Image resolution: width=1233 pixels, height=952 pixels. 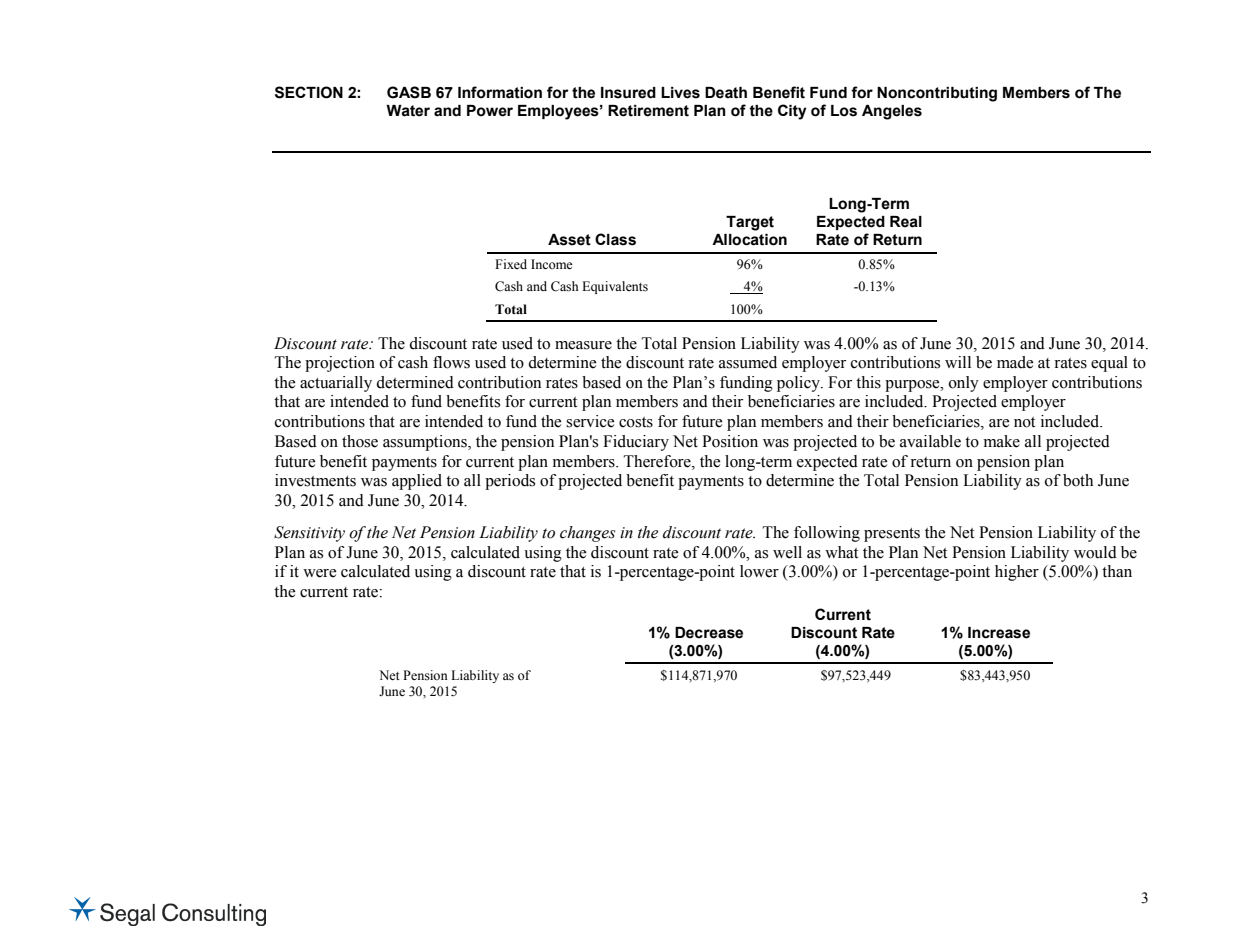 I want to click on Angeles, so click(x=892, y=112).
